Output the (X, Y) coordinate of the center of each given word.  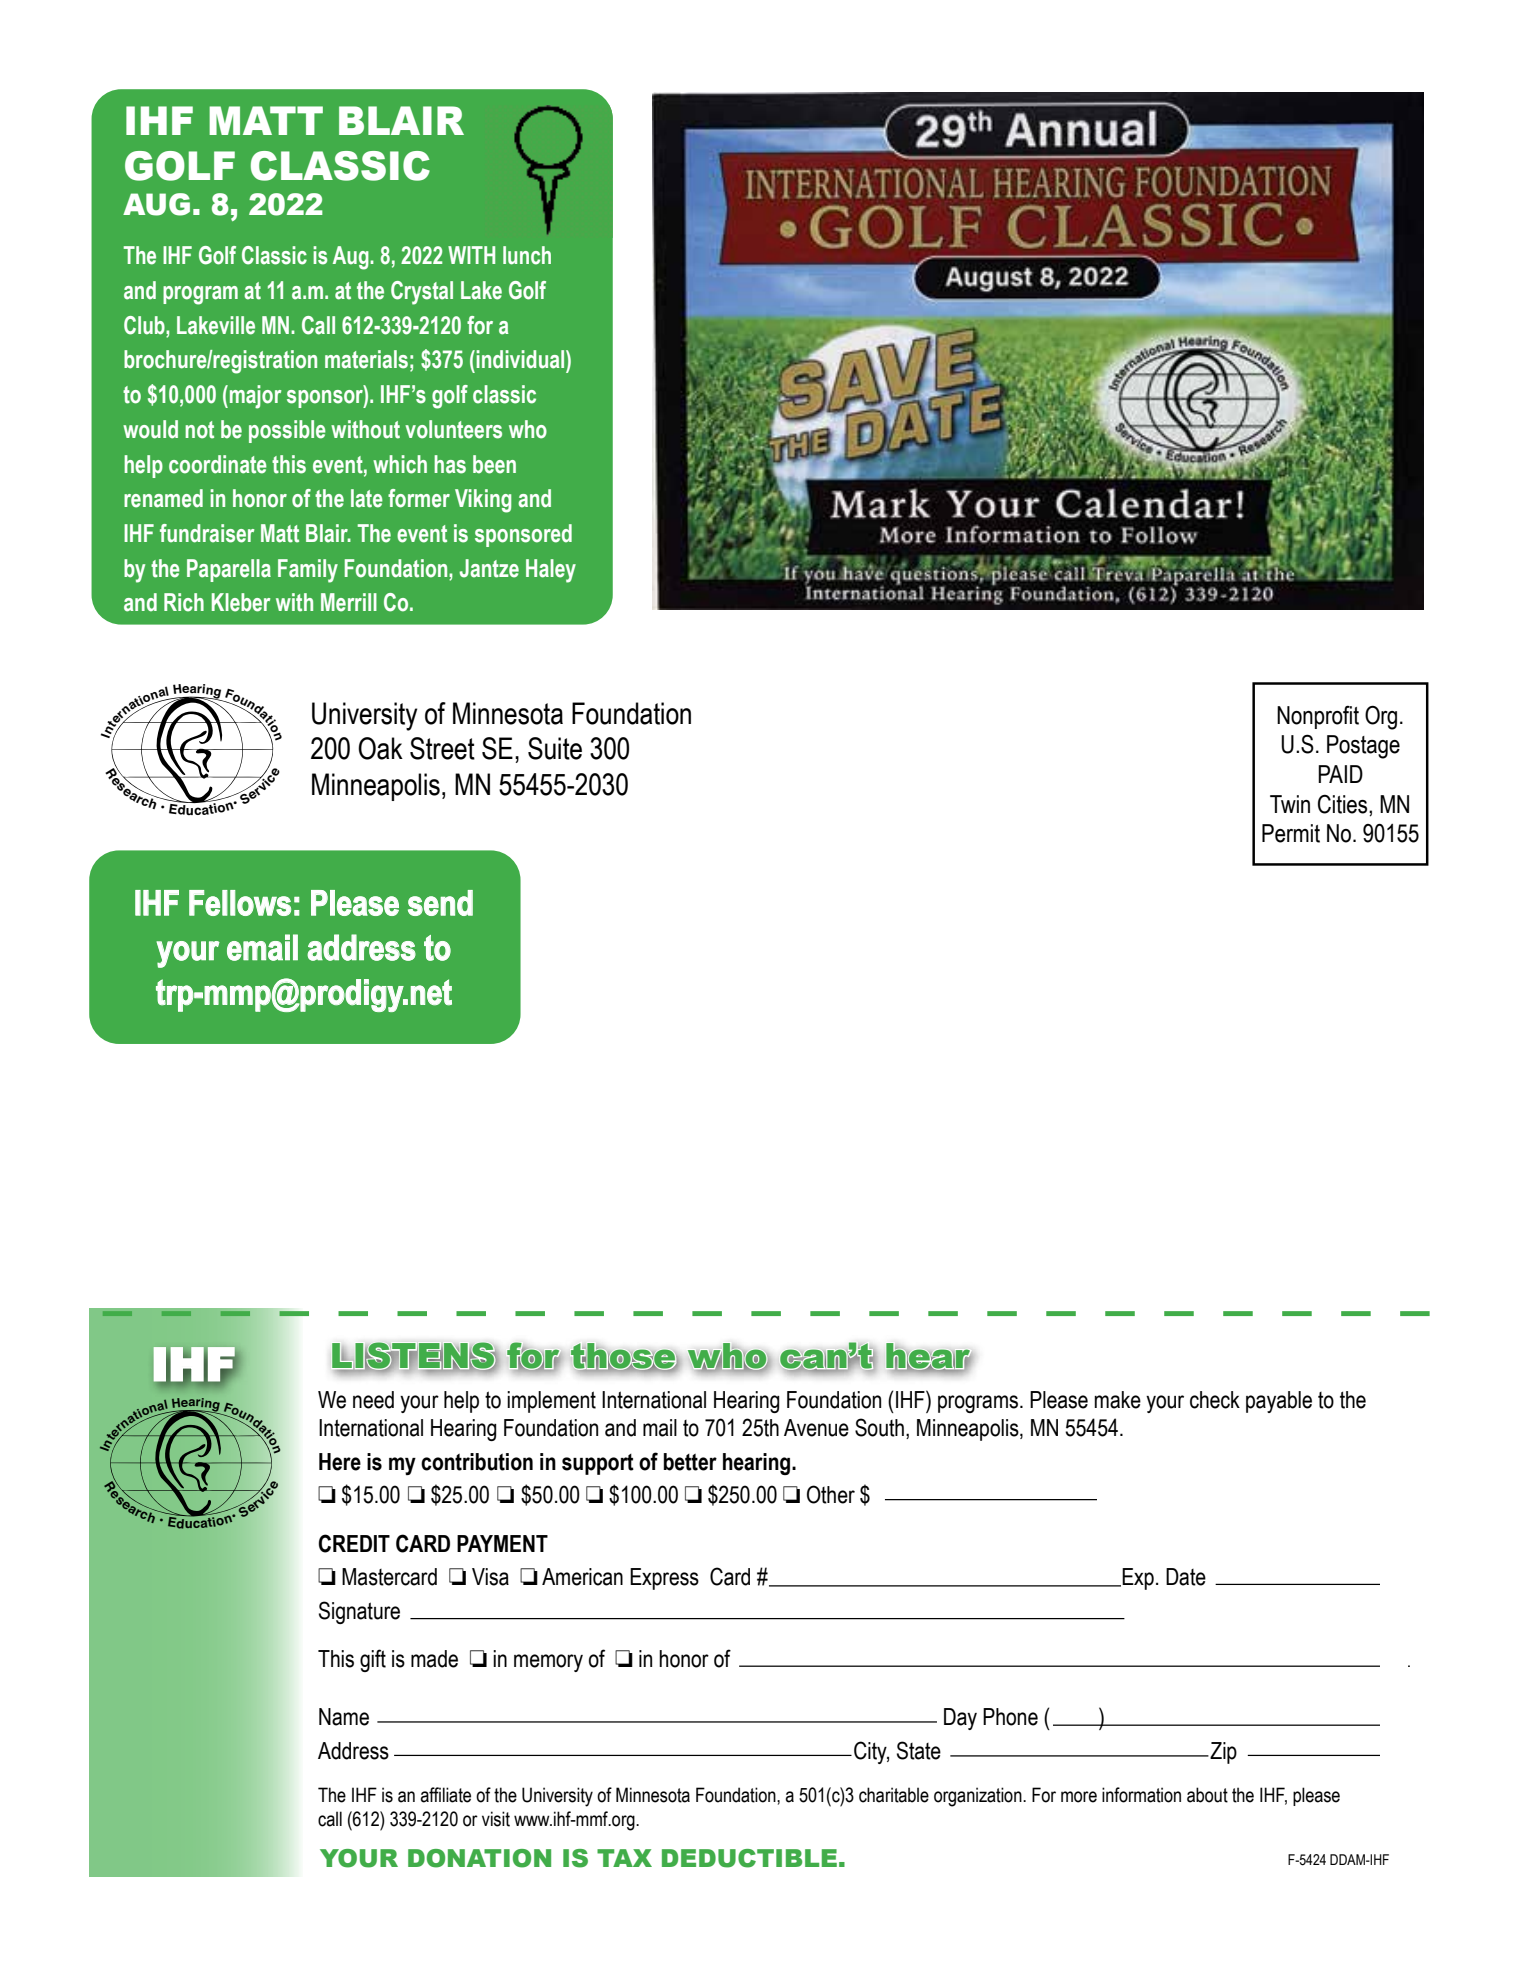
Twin (1290, 804)
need (373, 1400)
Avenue (816, 1428)
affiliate (445, 1795)
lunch (527, 255)
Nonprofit (1318, 717)
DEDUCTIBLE (749, 1858)
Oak (380, 748)
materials (366, 359)
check (1215, 1400)
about (1207, 1795)
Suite (555, 748)
